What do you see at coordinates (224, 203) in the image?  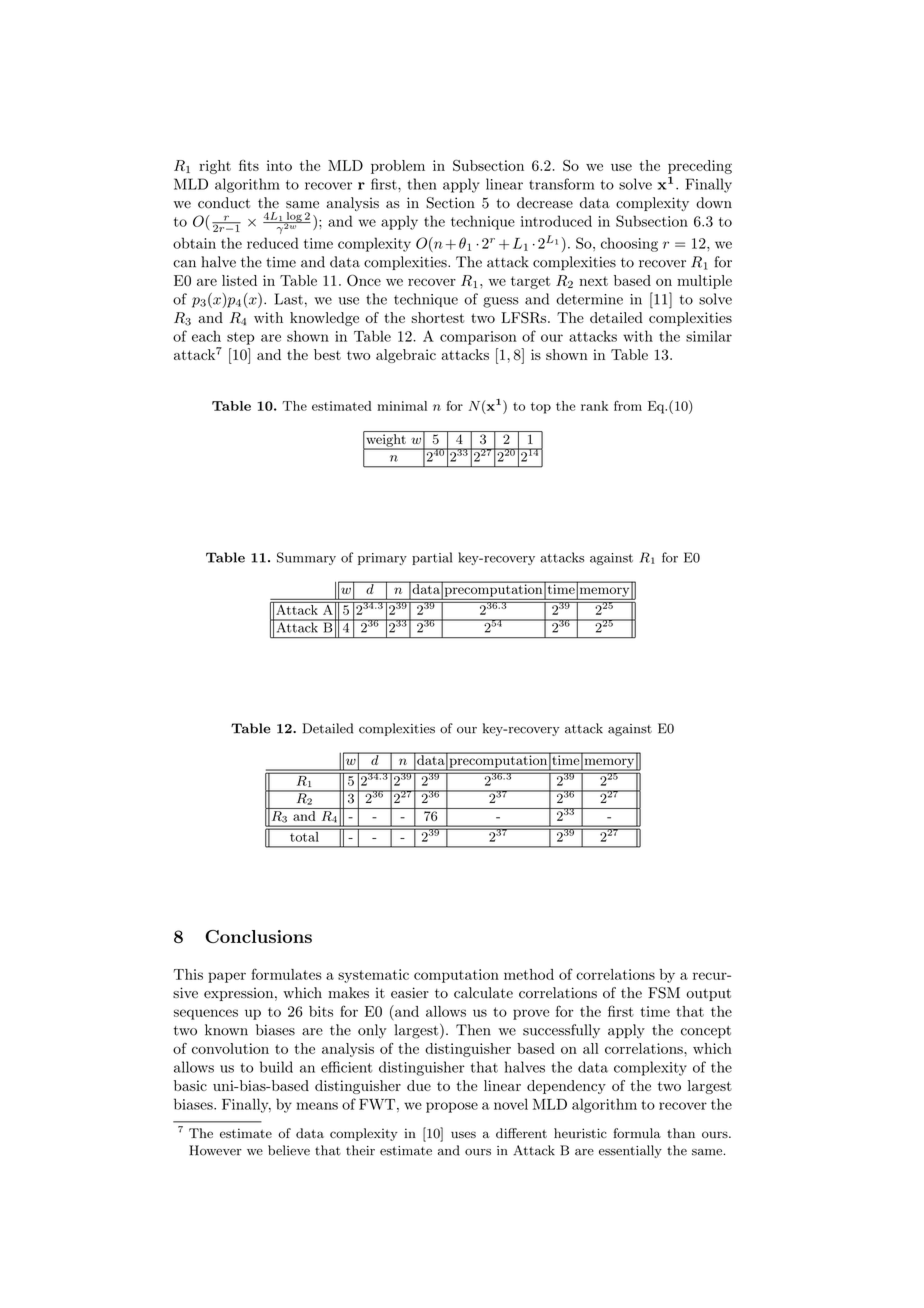 I see `conduct` at bounding box center [224, 203].
